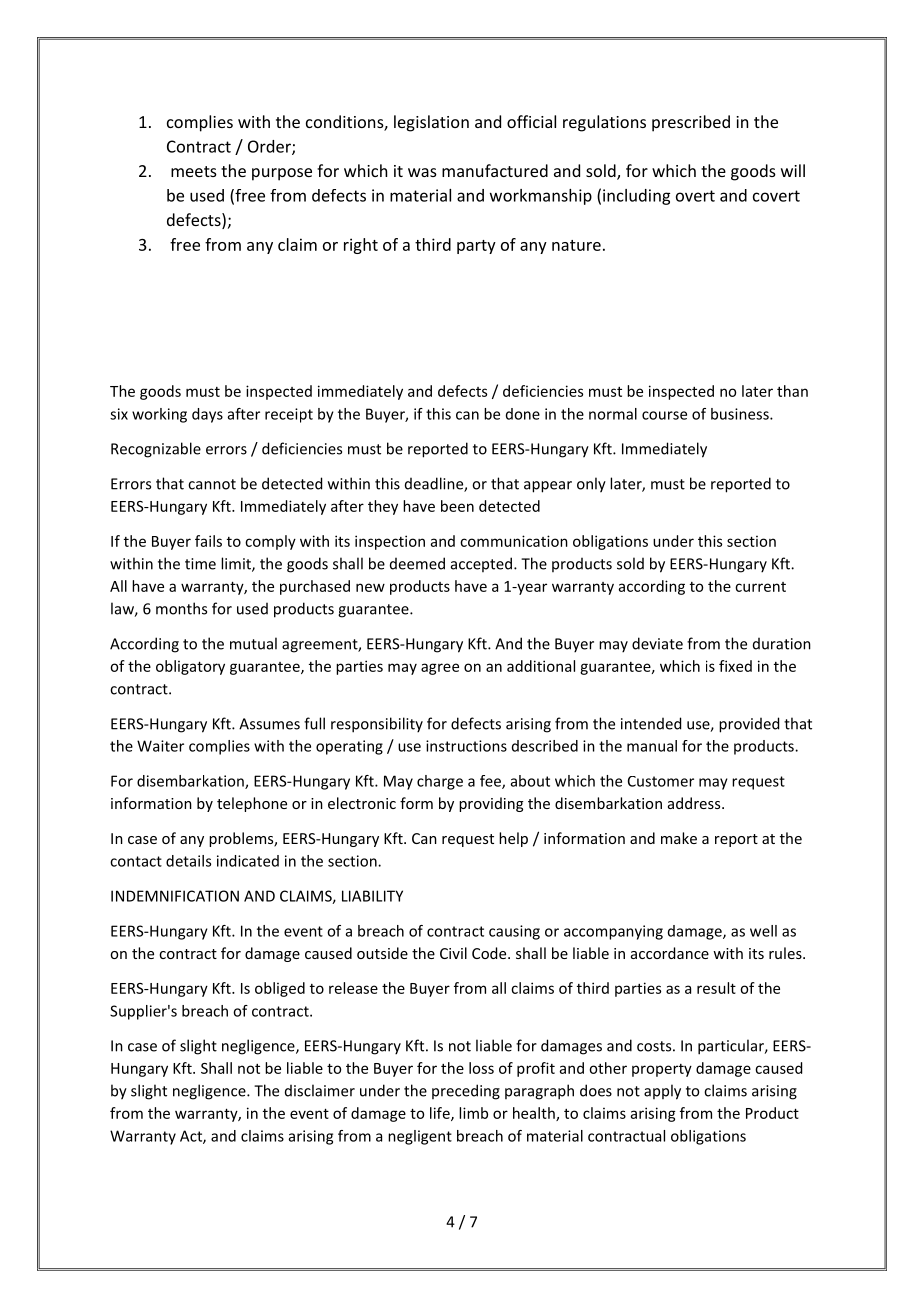  Describe the element at coordinates (194, 171) in the screenshot. I see `meets` at that location.
